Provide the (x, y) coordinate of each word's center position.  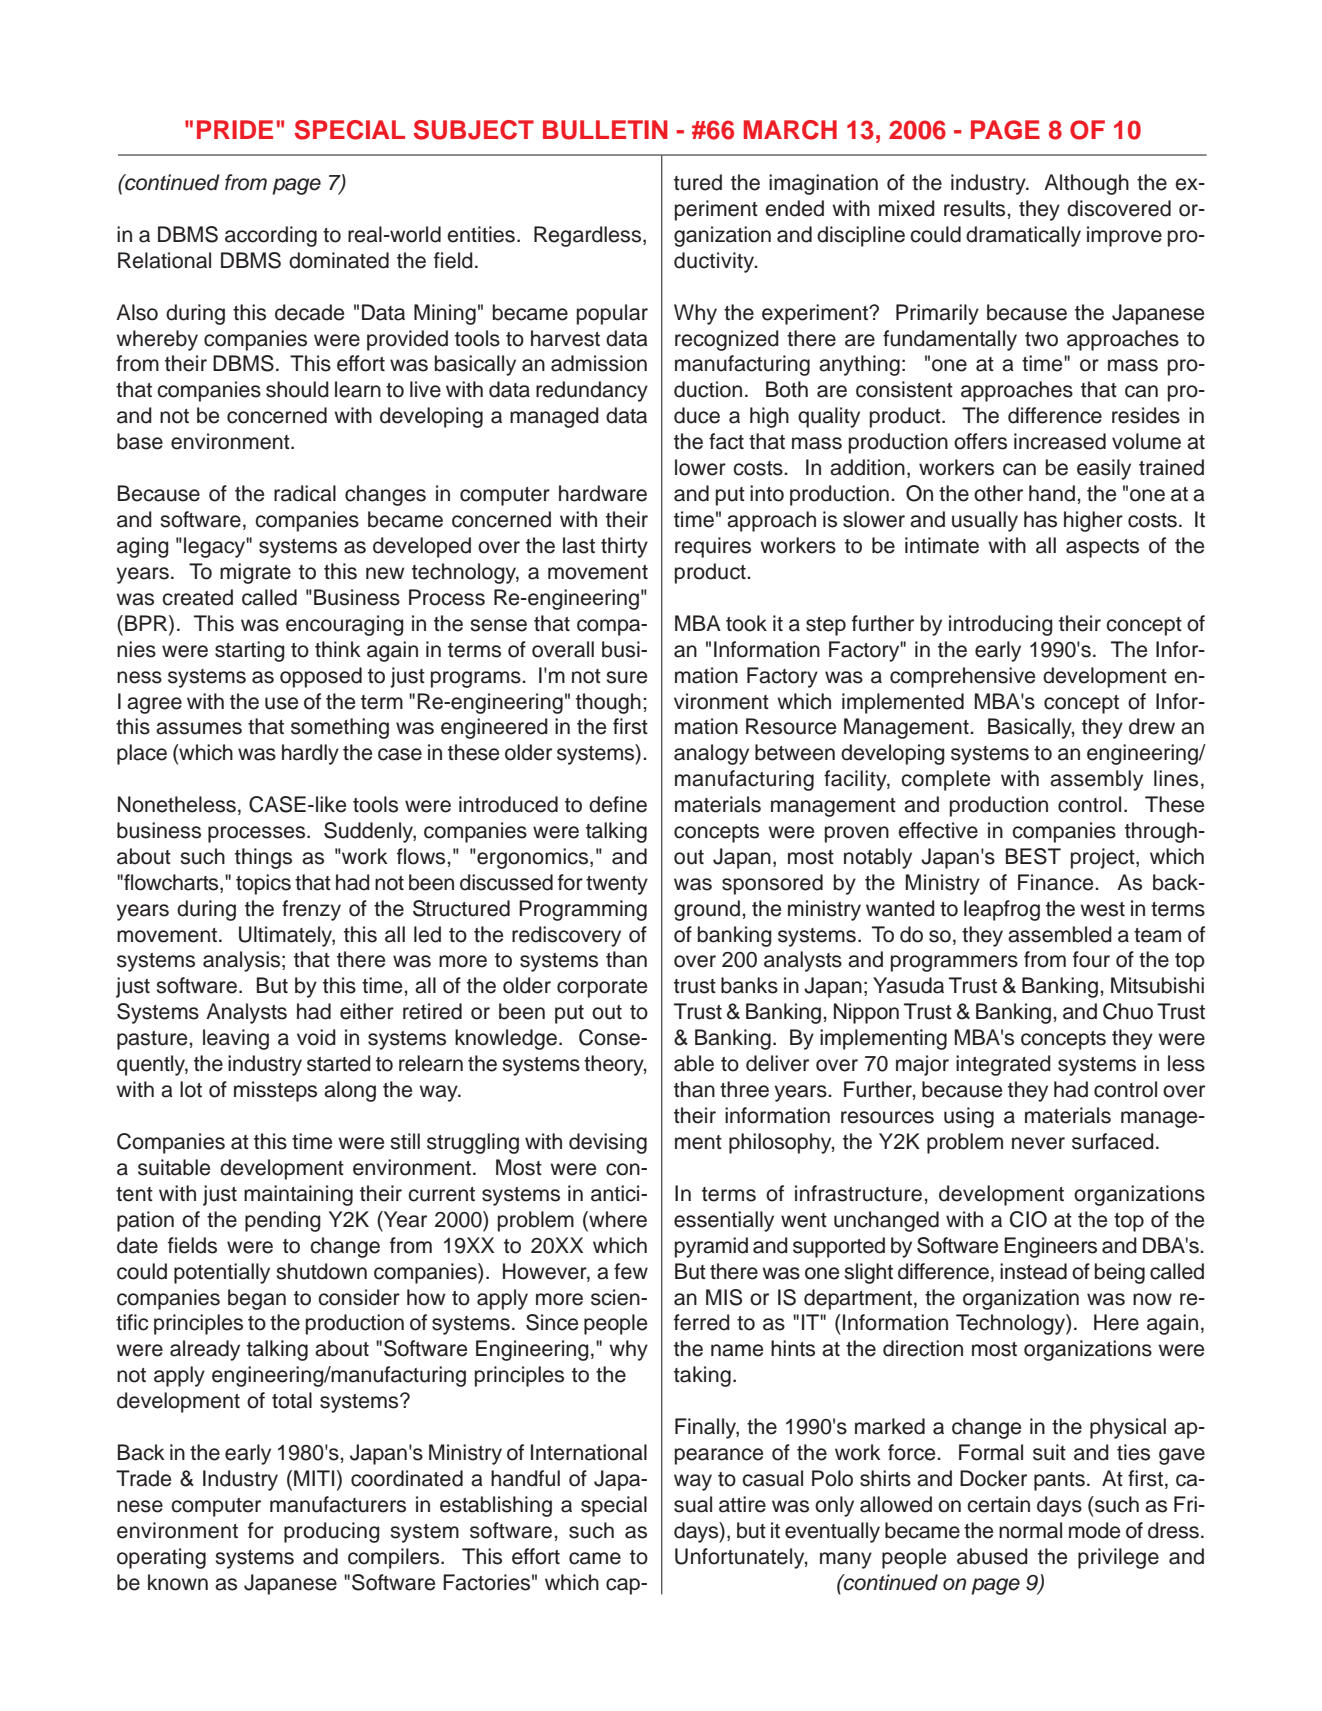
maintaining (298, 1195)
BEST (1033, 856)
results (974, 208)
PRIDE (235, 129)
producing (332, 1532)
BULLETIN (605, 130)
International (589, 1452)
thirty (624, 547)
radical (305, 493)
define (618, 804)
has (1040, 519)
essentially (724, 1221)
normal (1030, 1530)
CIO (1028, 1219)
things (263, 858)
